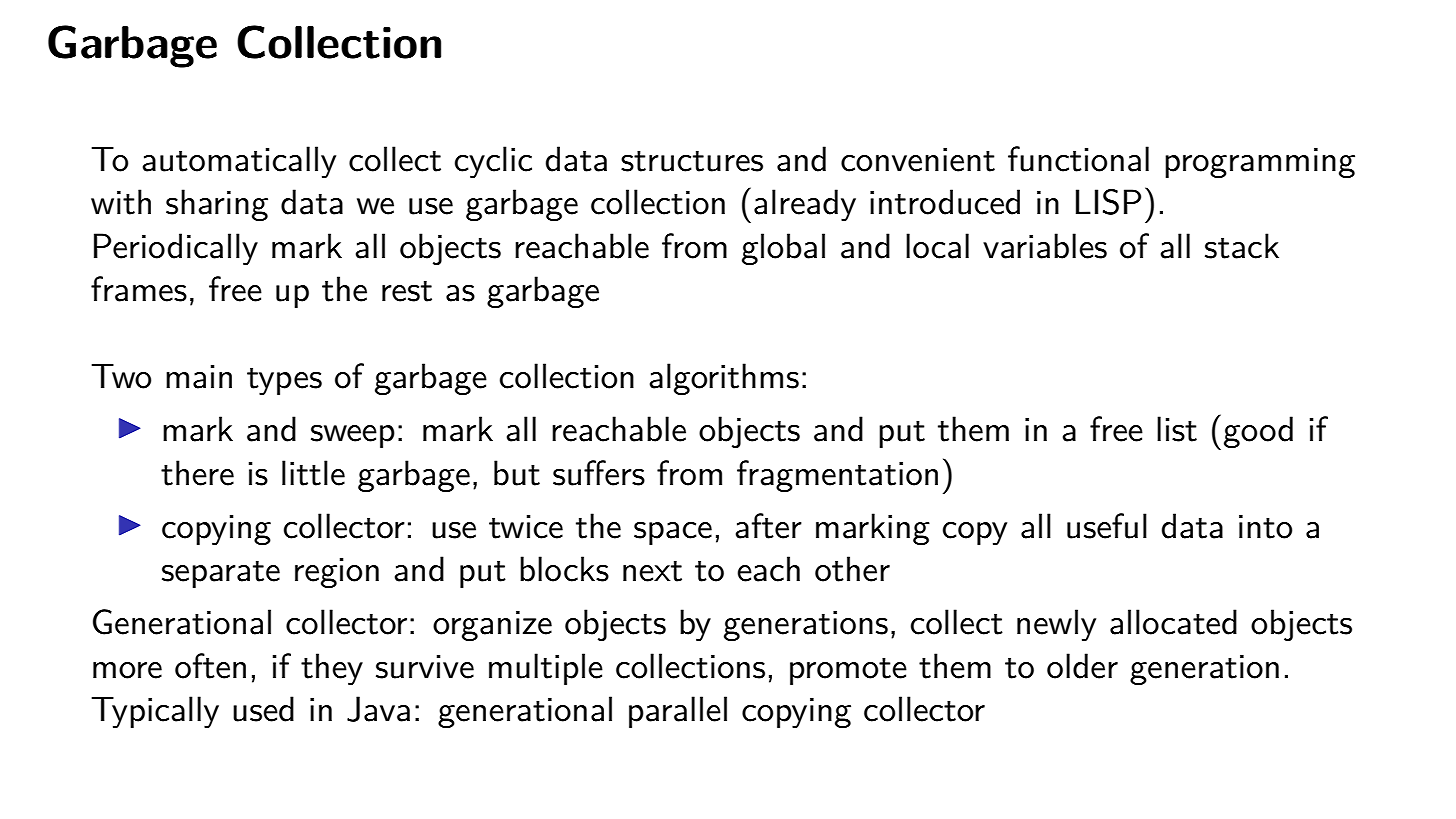  What do you see at coordinates (1078, 159) in the screenshot?
I see `functional` at bounding box center [1078, 159].
